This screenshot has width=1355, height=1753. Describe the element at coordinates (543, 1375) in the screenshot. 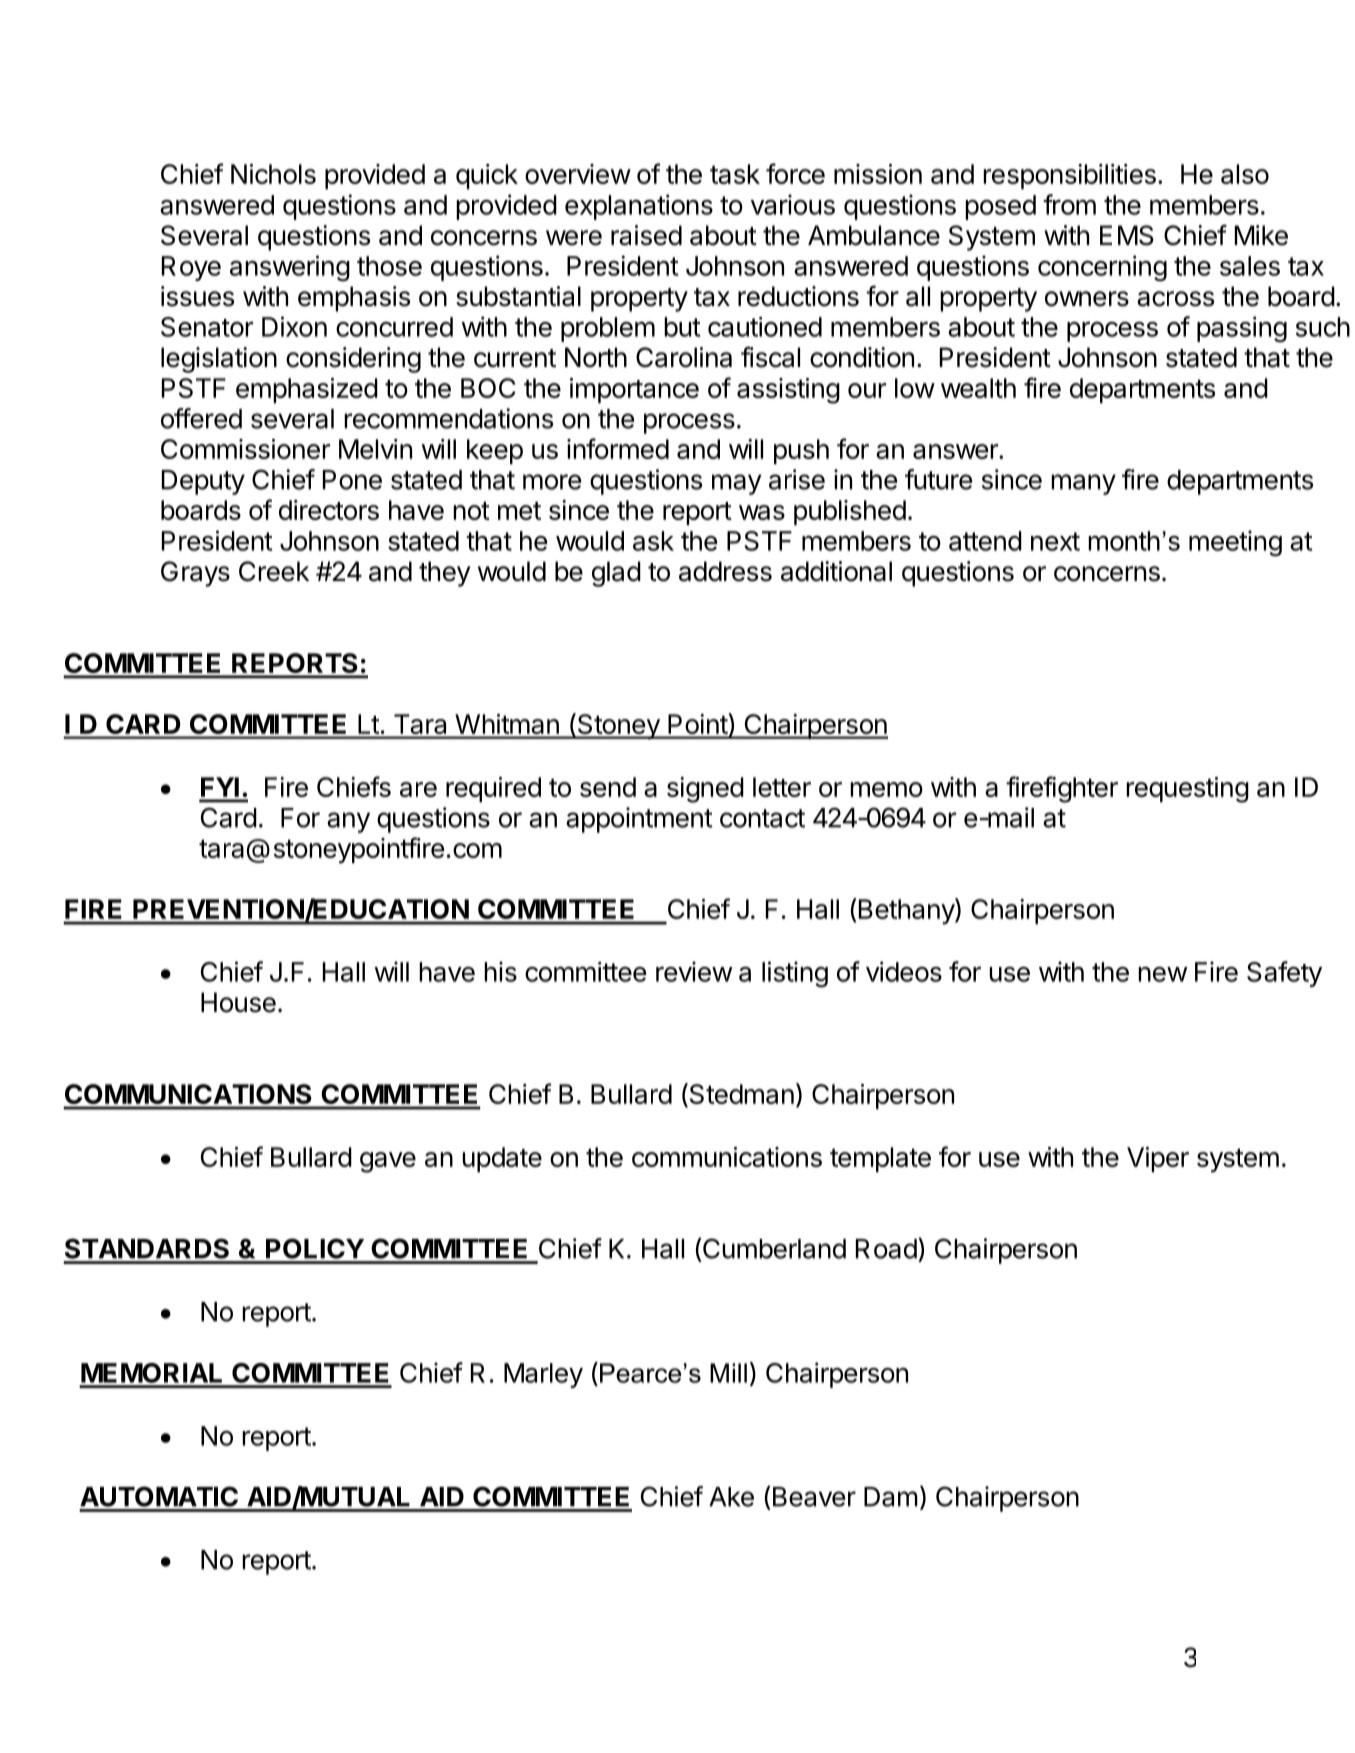

I see `Marley` at that location.
